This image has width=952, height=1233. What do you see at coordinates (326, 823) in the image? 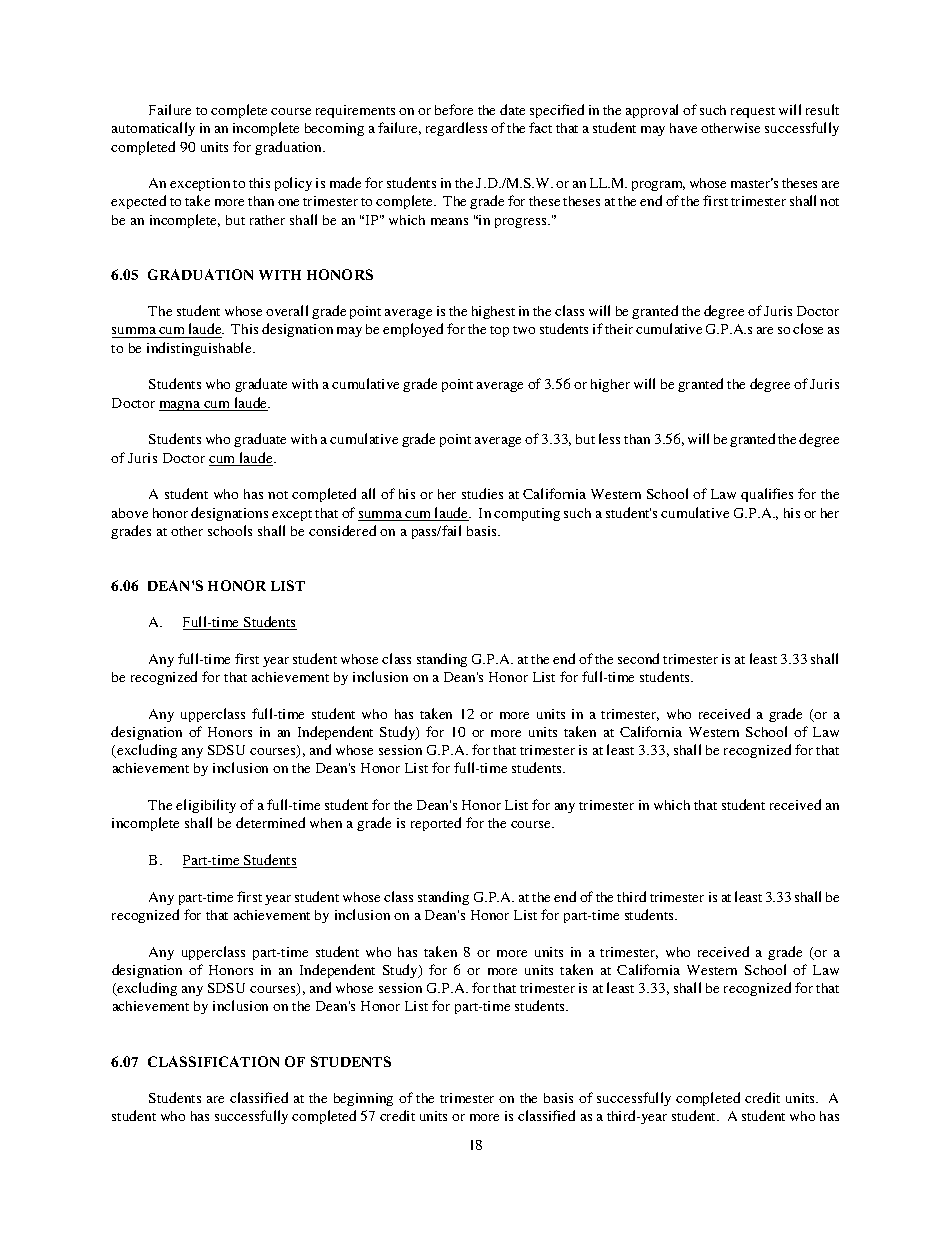
I see `when` at bounding box center [326, 823].
